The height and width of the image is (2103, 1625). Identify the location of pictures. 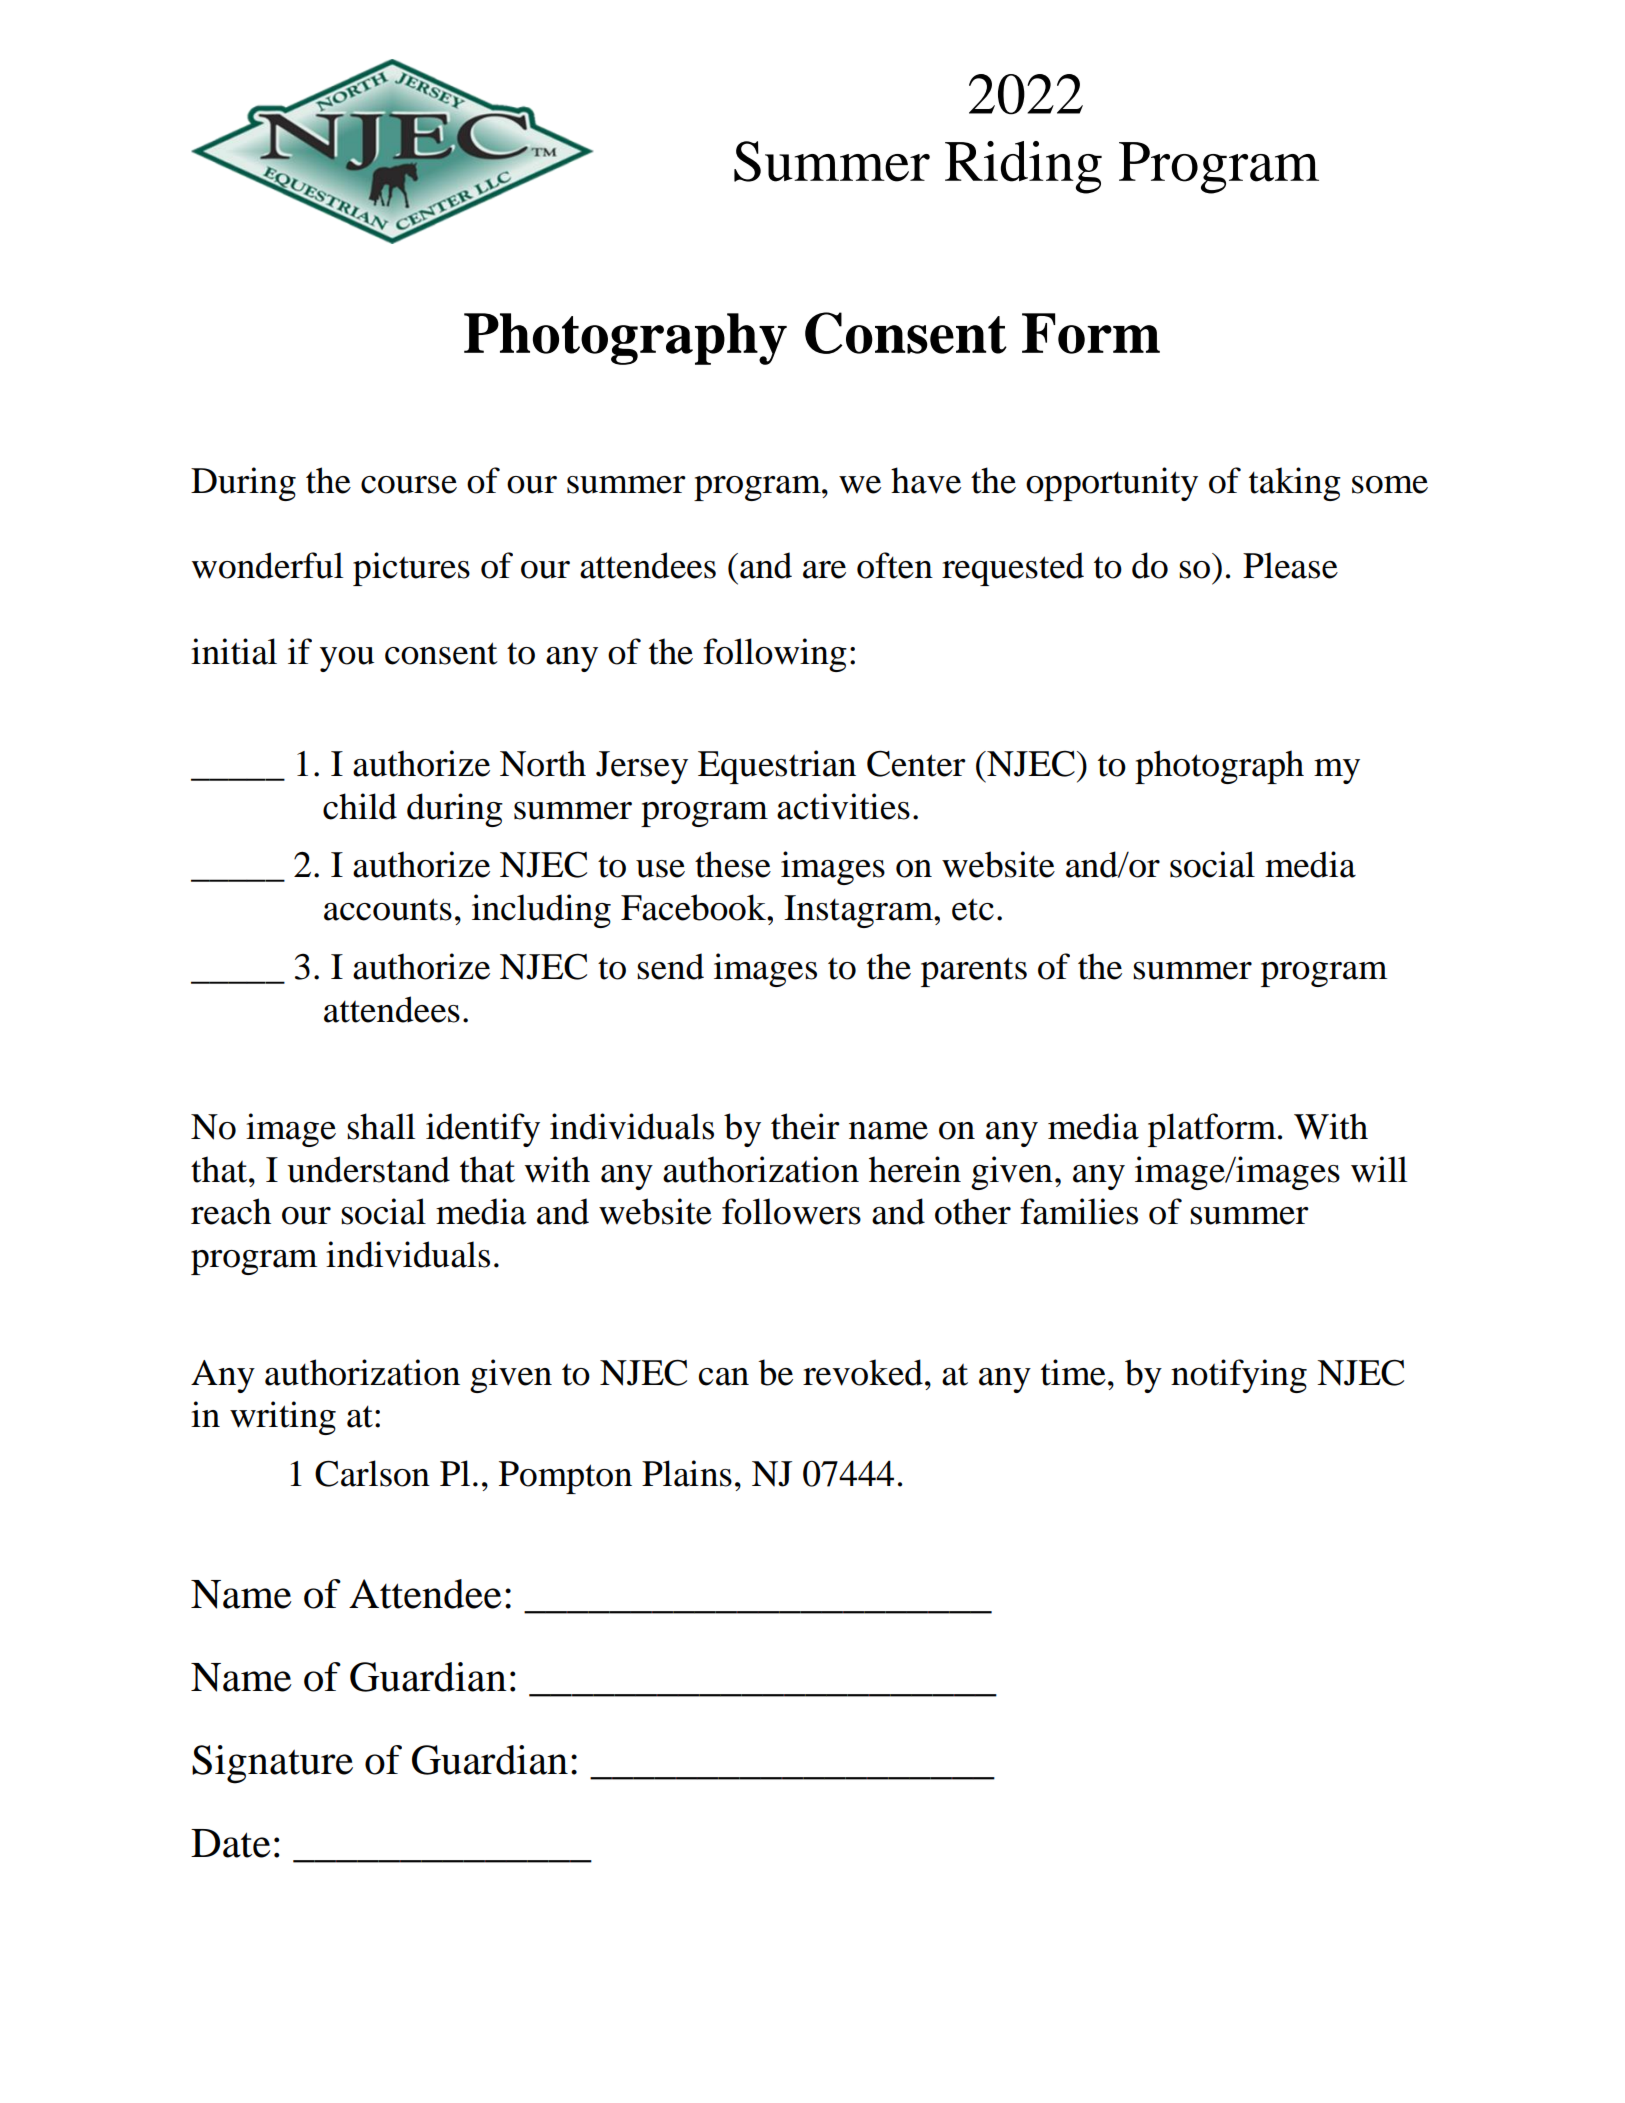
(411, 569).
